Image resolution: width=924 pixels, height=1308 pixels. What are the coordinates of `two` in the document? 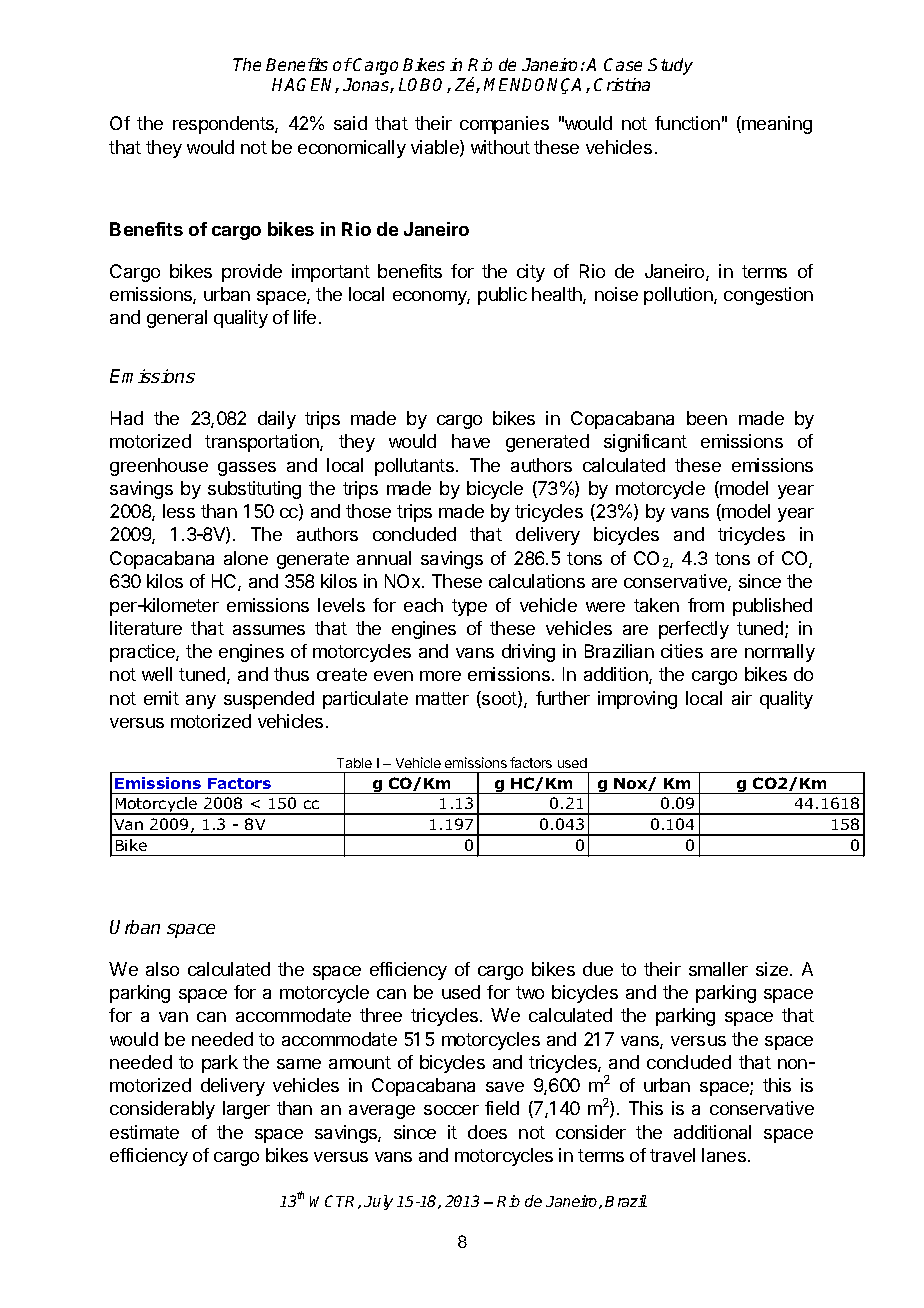 It's located at (530, 992).
